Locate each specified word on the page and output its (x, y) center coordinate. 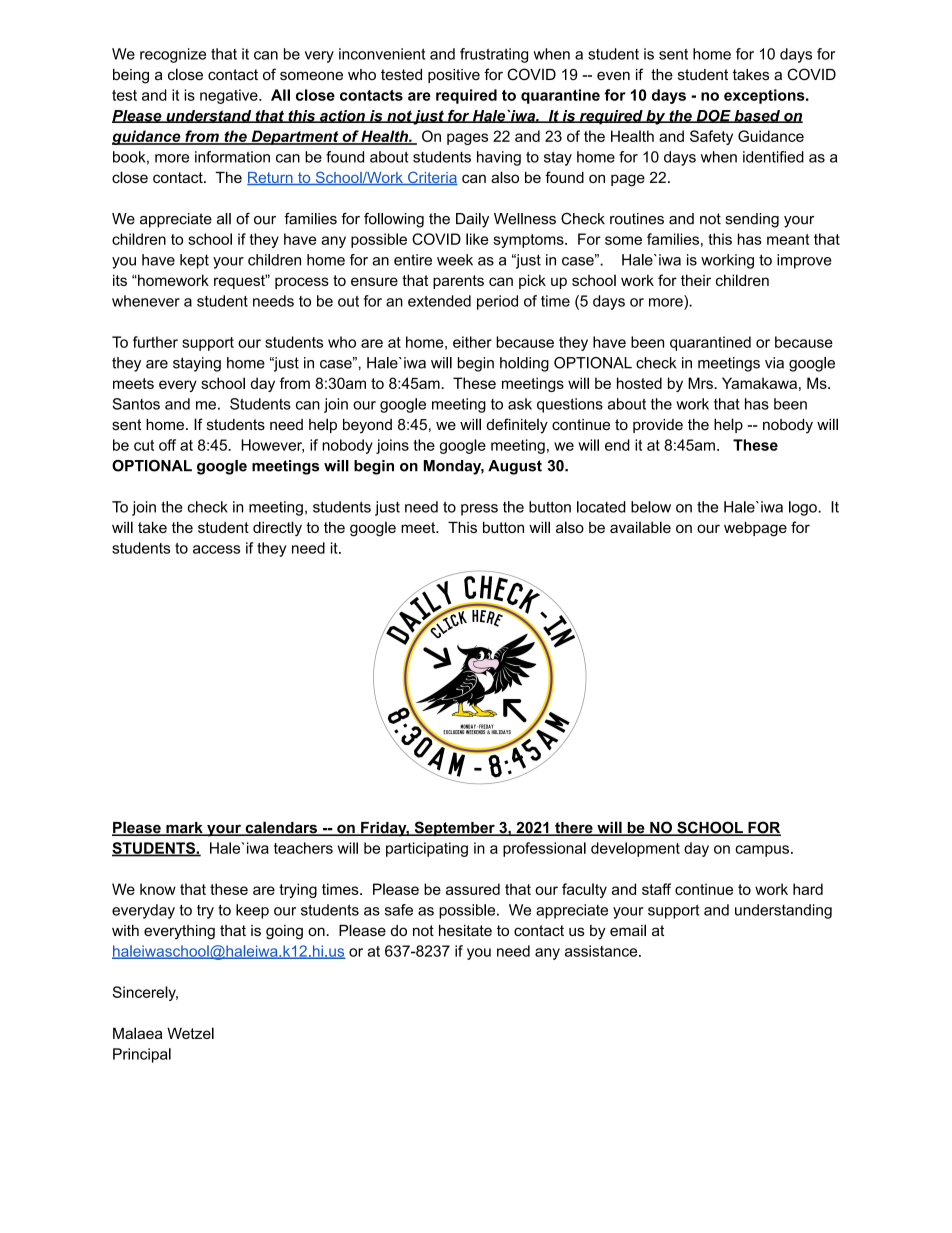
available (640, 527)
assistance (602, 951)
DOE (713, 116)
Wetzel (190, 1033)
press (479, 510)
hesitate (465, 930)
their (696, 280)
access (216, 549)
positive (454, 76)
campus (762, 851)
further (155, 342)
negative (230, 96)
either (472, 342)
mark (184, 829)
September (454, 828)
